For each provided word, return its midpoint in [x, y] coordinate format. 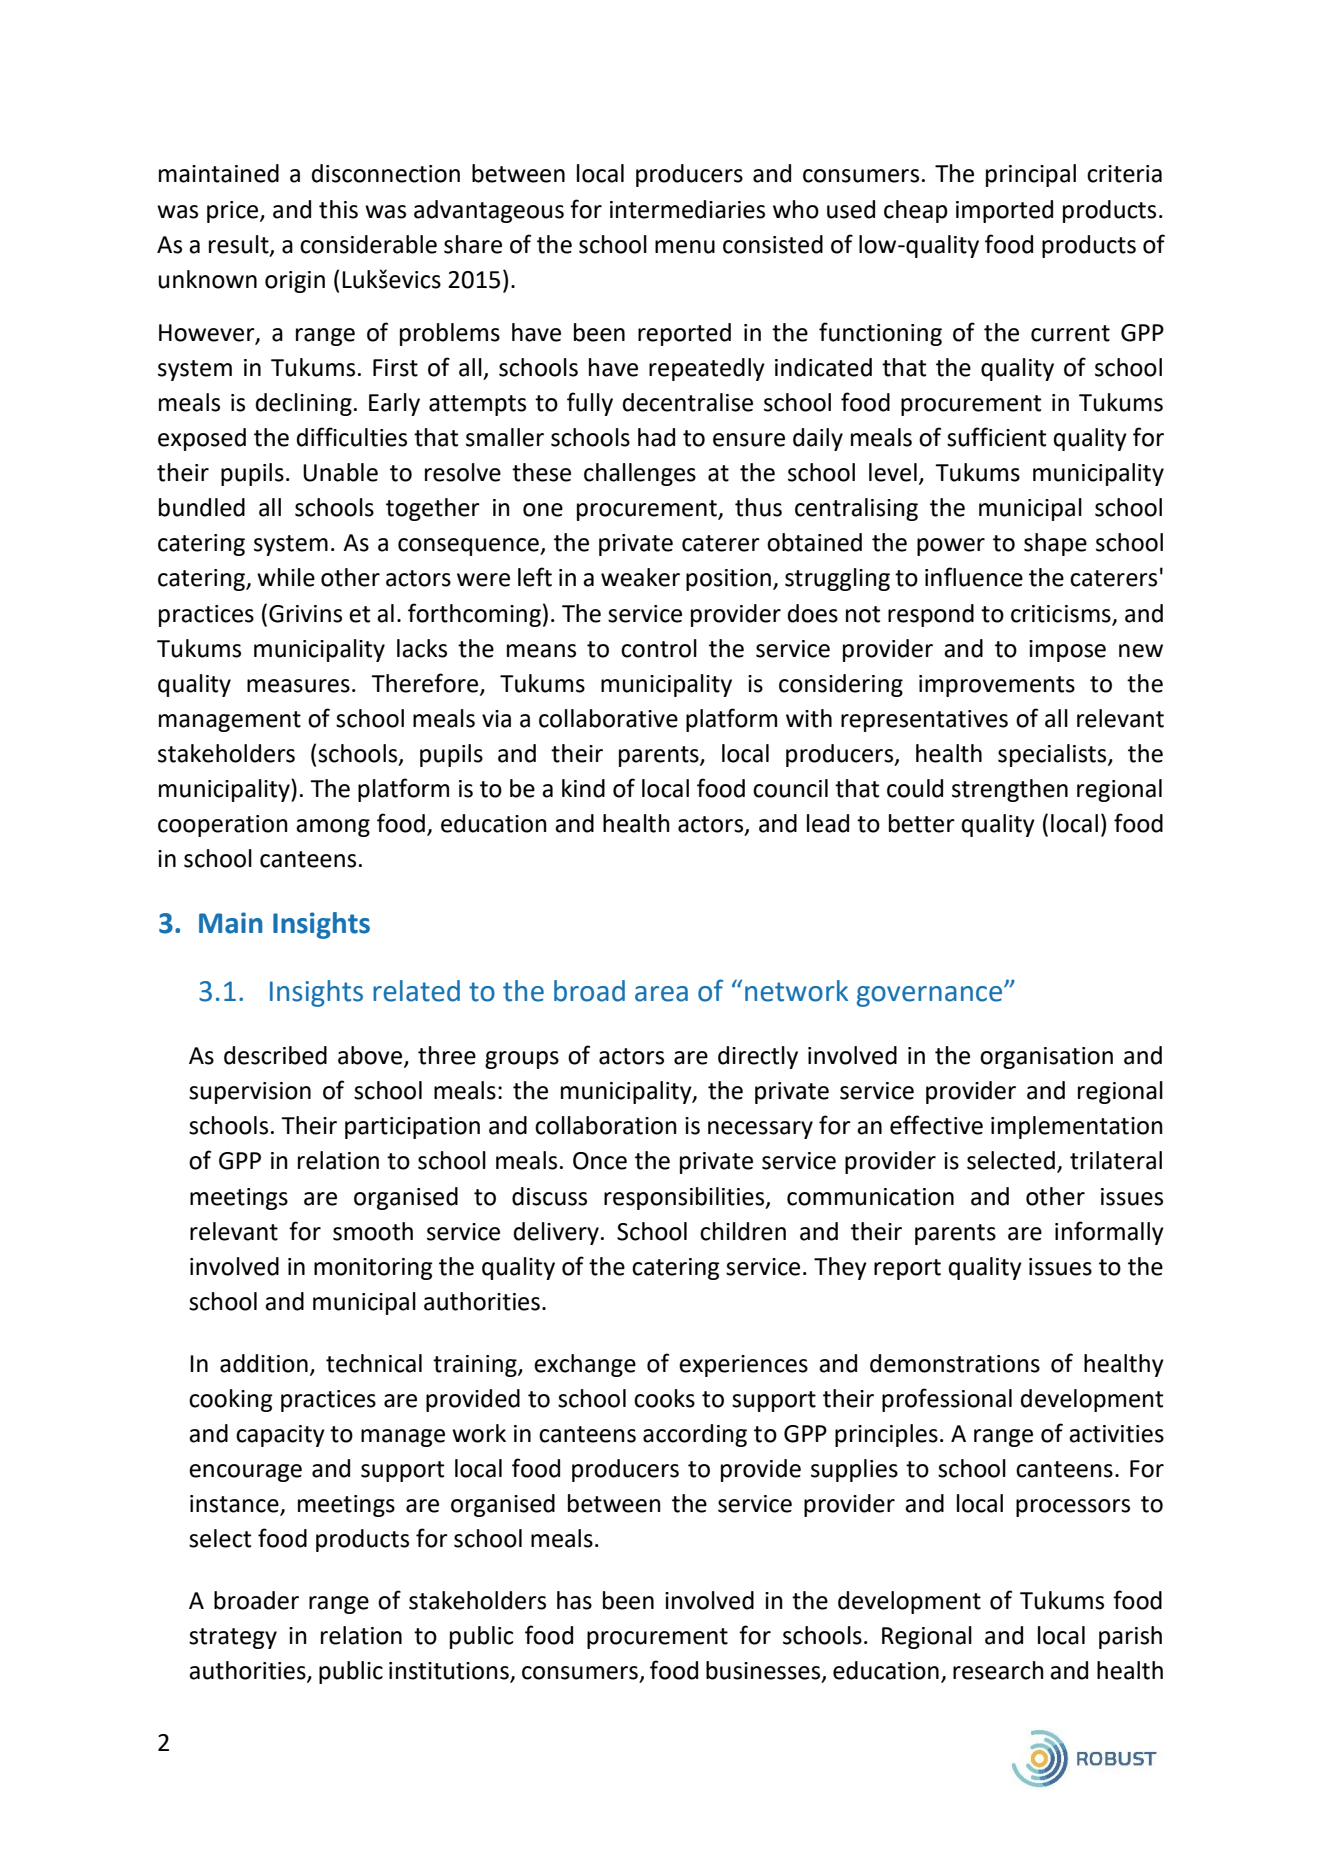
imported [1004, 211]
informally [1109, 1233]
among [333, 828]
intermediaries [687, 209]
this [338, 209]
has [574, 1600]
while [286, 577]
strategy [233, 1638]
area [661, 994]
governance [931, 996]
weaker [640, 577]
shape [1055, 544]
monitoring [373, 1269]
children [743, 1231]
